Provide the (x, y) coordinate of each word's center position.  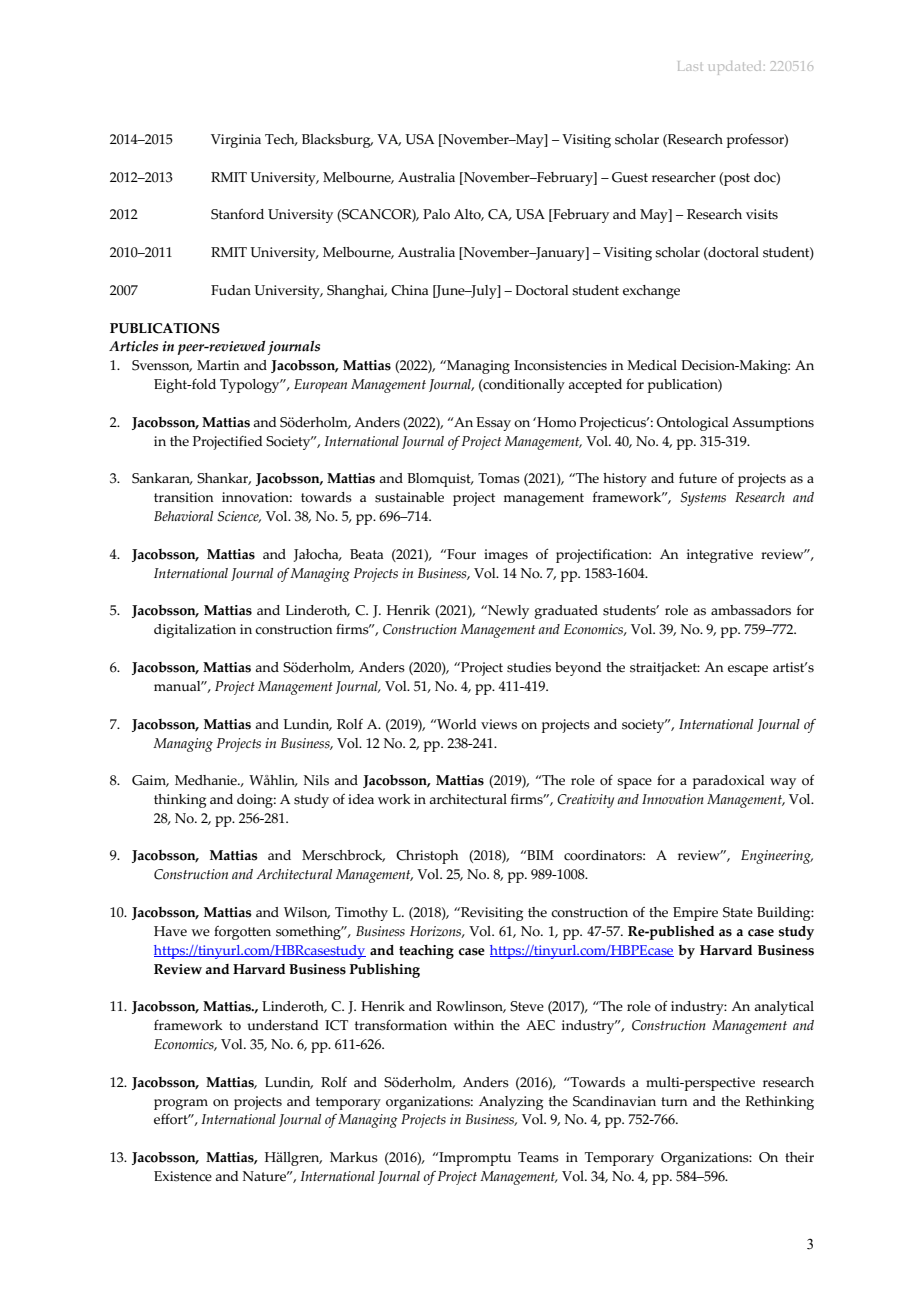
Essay (493, 424)
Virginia (236, 141)
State (738, 912)
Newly (507, 612)
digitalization (195, 631)
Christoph (427, 857)
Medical (652, 365)
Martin (218, 365)
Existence (183, 1176)
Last (690, 66)
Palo (436, 214)
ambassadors (751, 610)
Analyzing (511, 1103)
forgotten (242, 933)
